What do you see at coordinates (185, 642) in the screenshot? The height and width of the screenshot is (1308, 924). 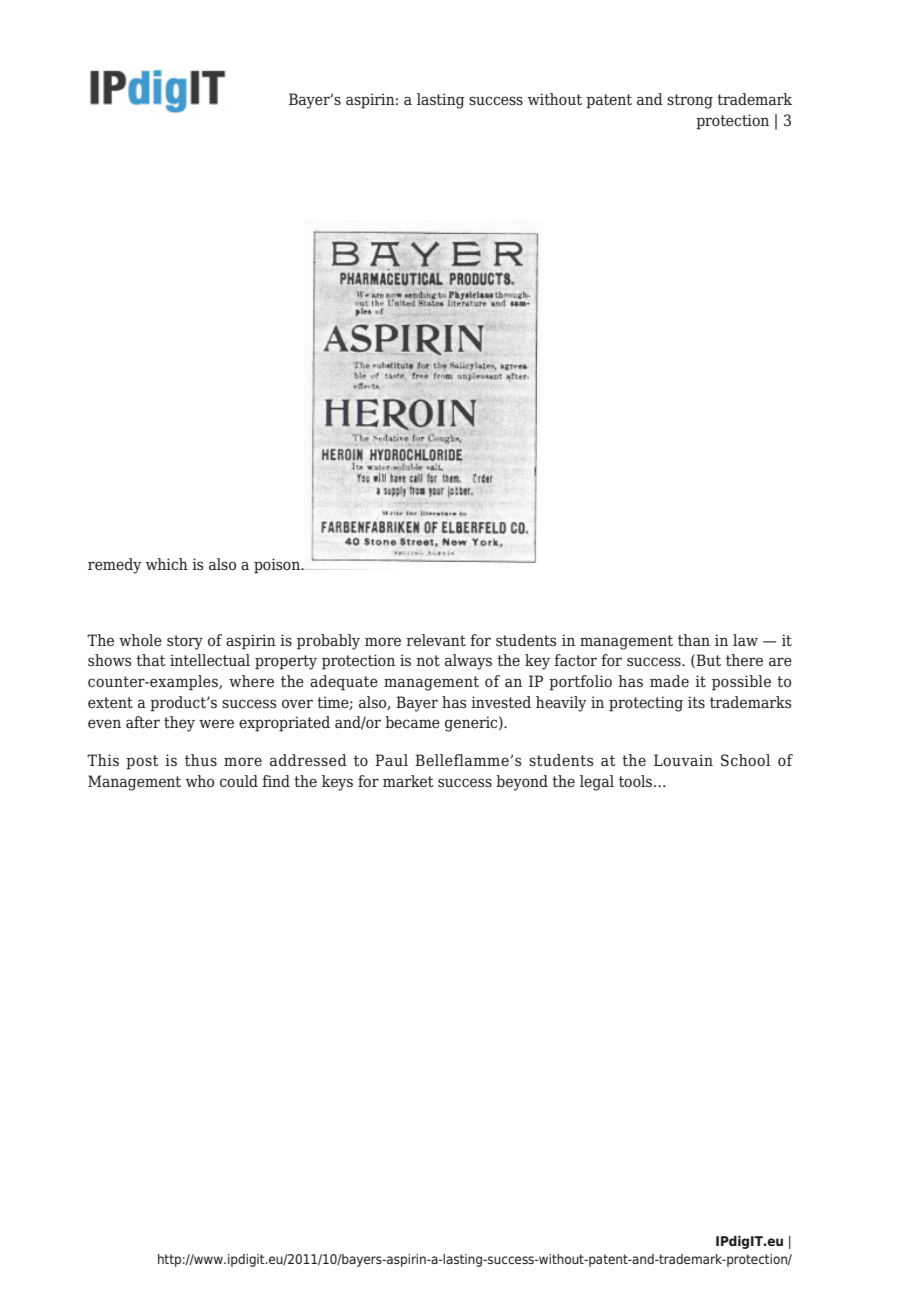 I see `story` at bounding box center [185, 642].
